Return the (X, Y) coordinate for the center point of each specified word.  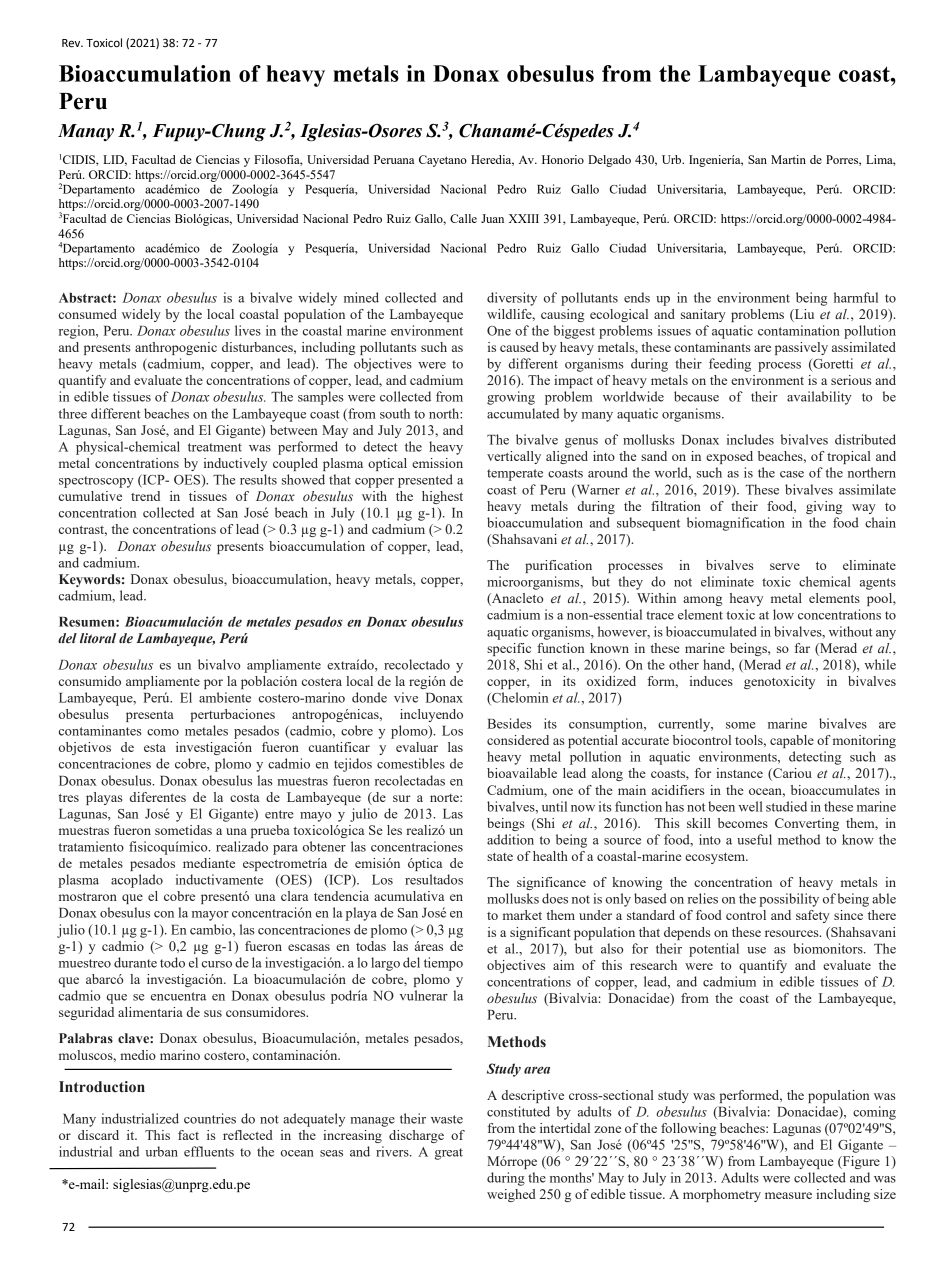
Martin (788, 159)
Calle (463, 218)
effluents (209, 1151)
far (802, 648)
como (163, 732)
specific (509, 649)
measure (788, 1195)
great (449, 1154)
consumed (88, 314)
